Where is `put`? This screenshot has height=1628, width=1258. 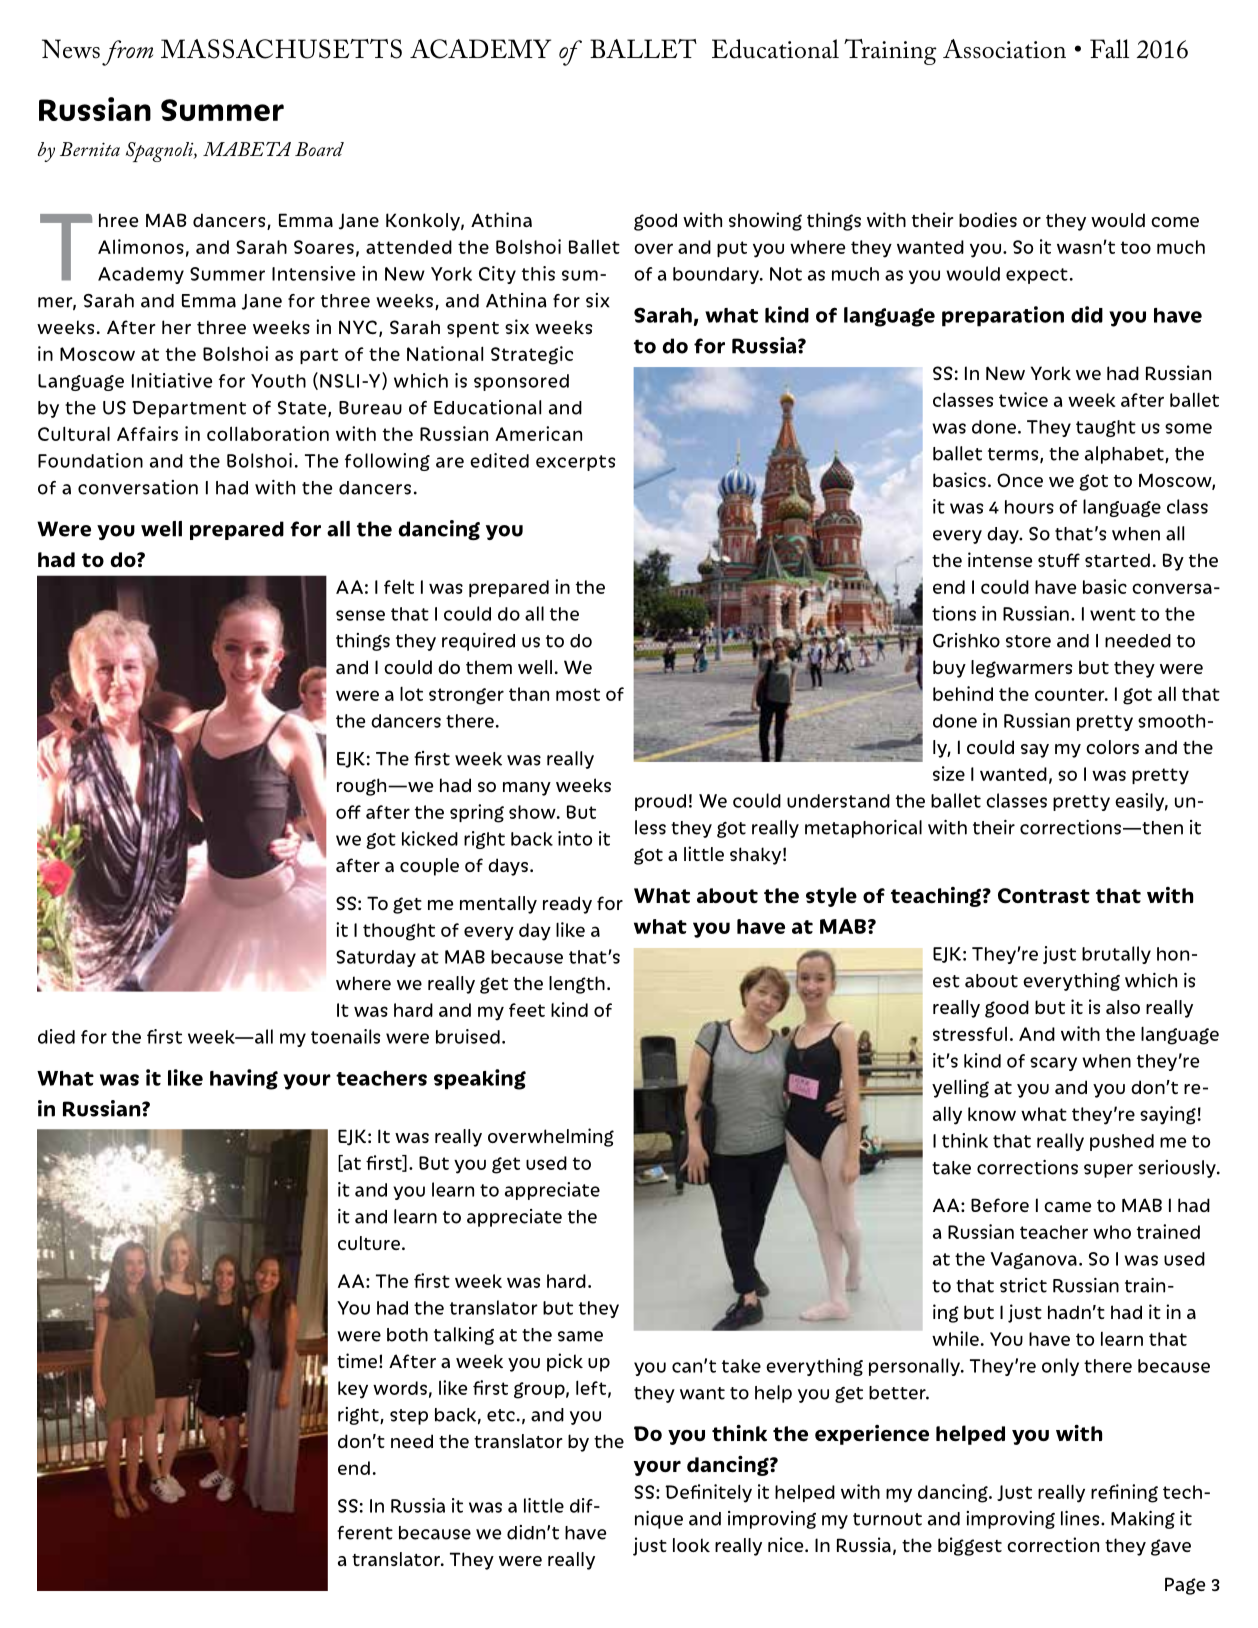 put is located at coordinates (732, 249).
